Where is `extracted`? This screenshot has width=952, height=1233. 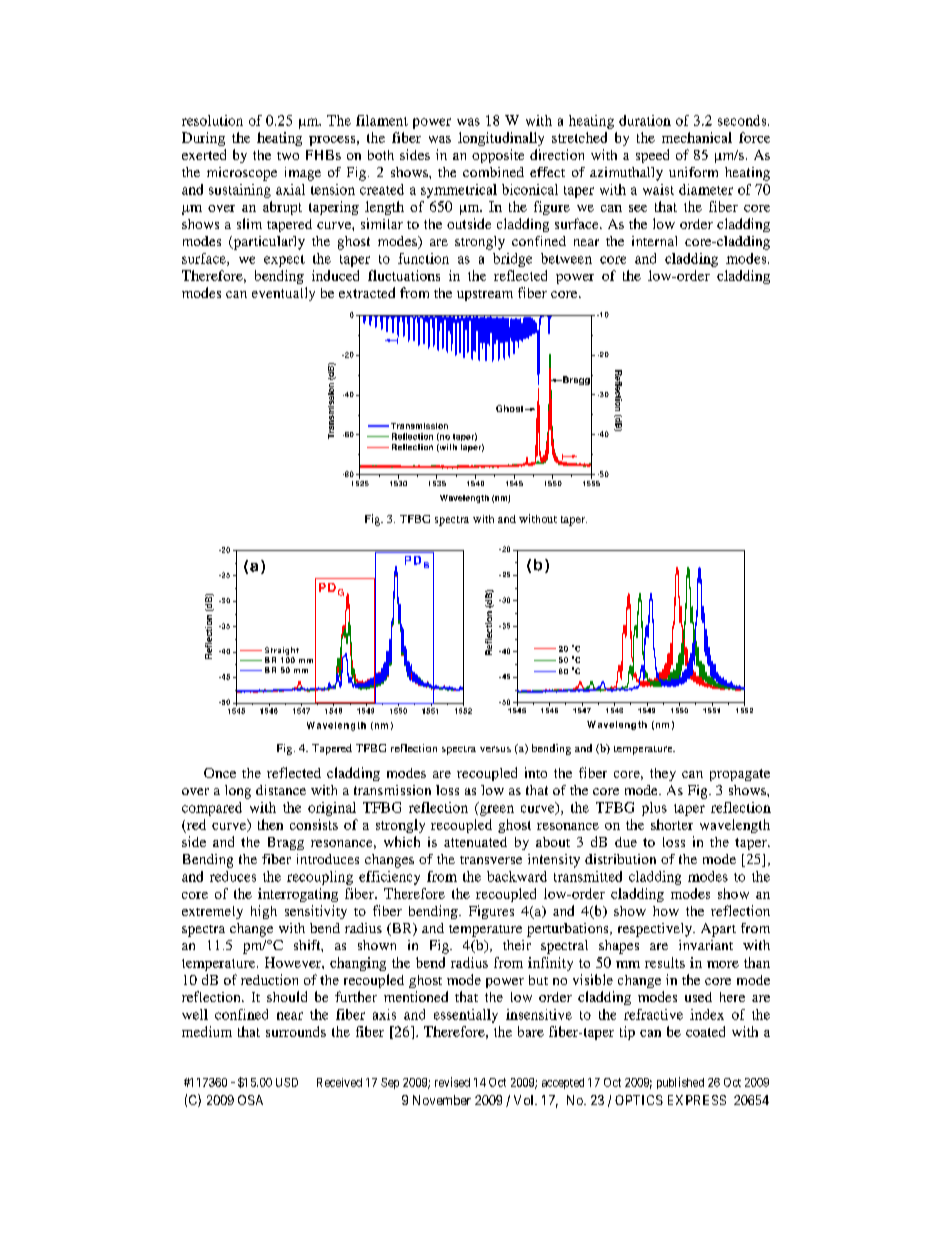 extracted is located at coordinates (367, 292).
